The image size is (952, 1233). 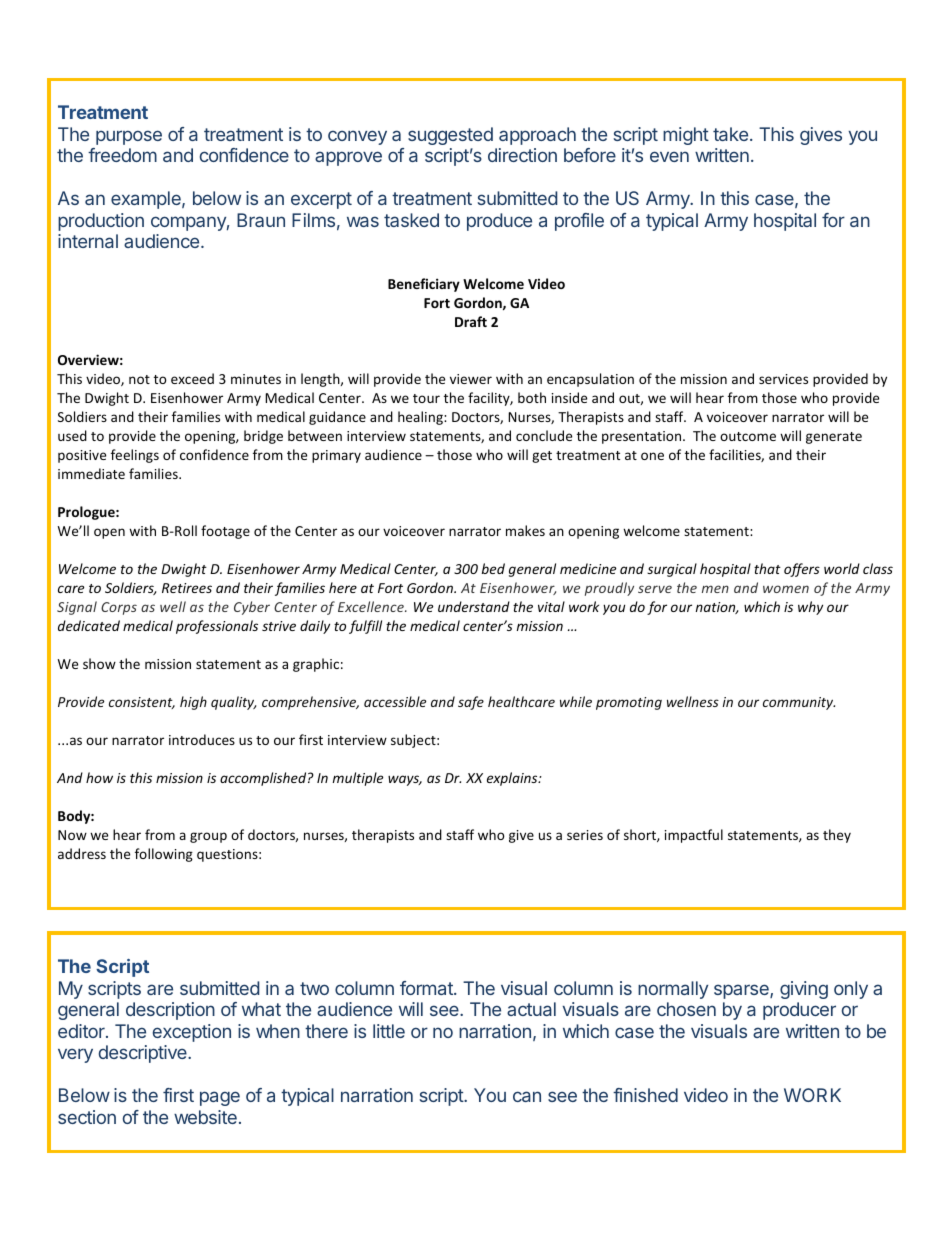 What do you see at coordinates (522, 155) in the screenshot?
I see `direction` at bounding box center [522, 155].
